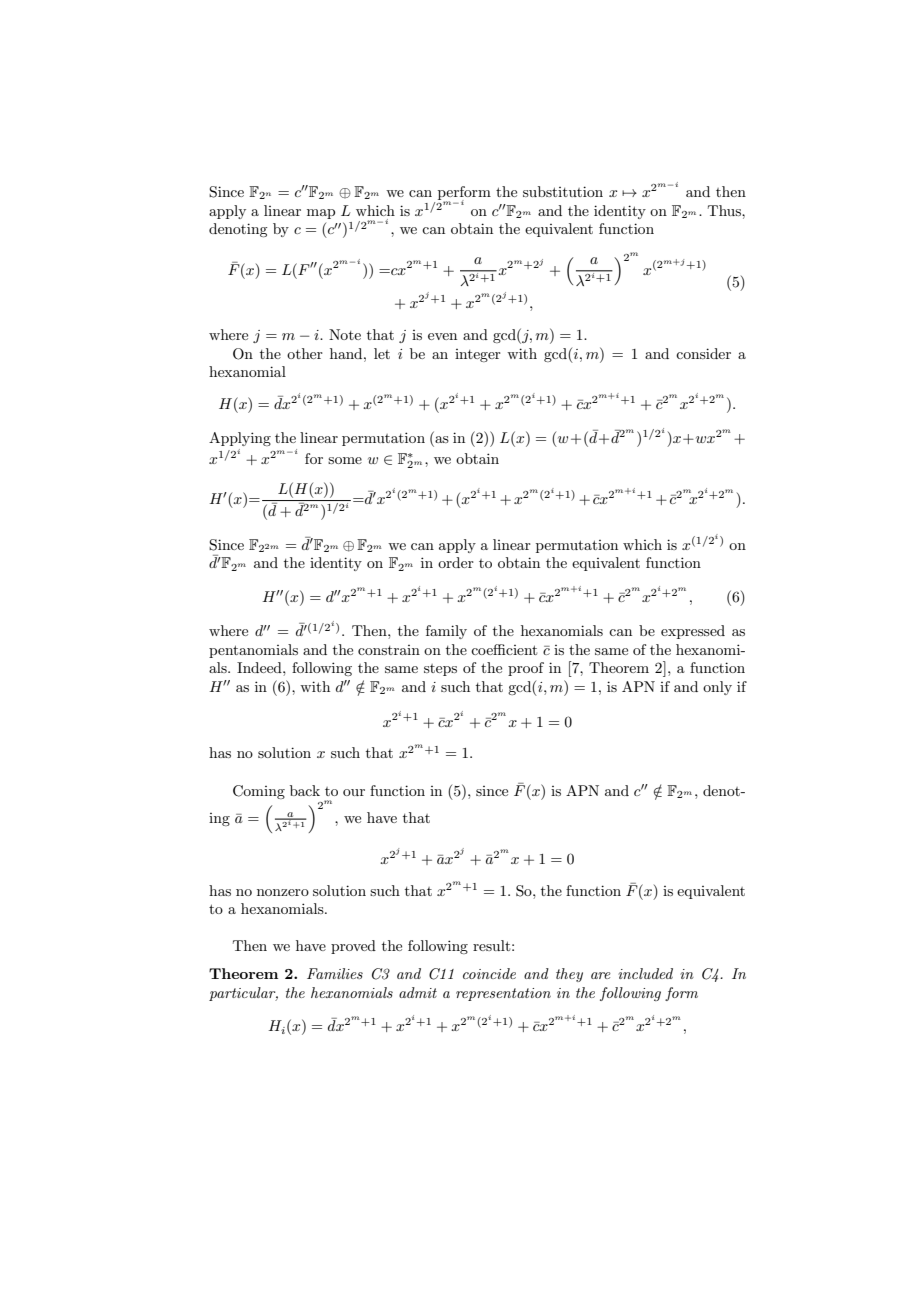 The width and height of the page is (924, 1308). I want to click on consider, so click(703, 353).
